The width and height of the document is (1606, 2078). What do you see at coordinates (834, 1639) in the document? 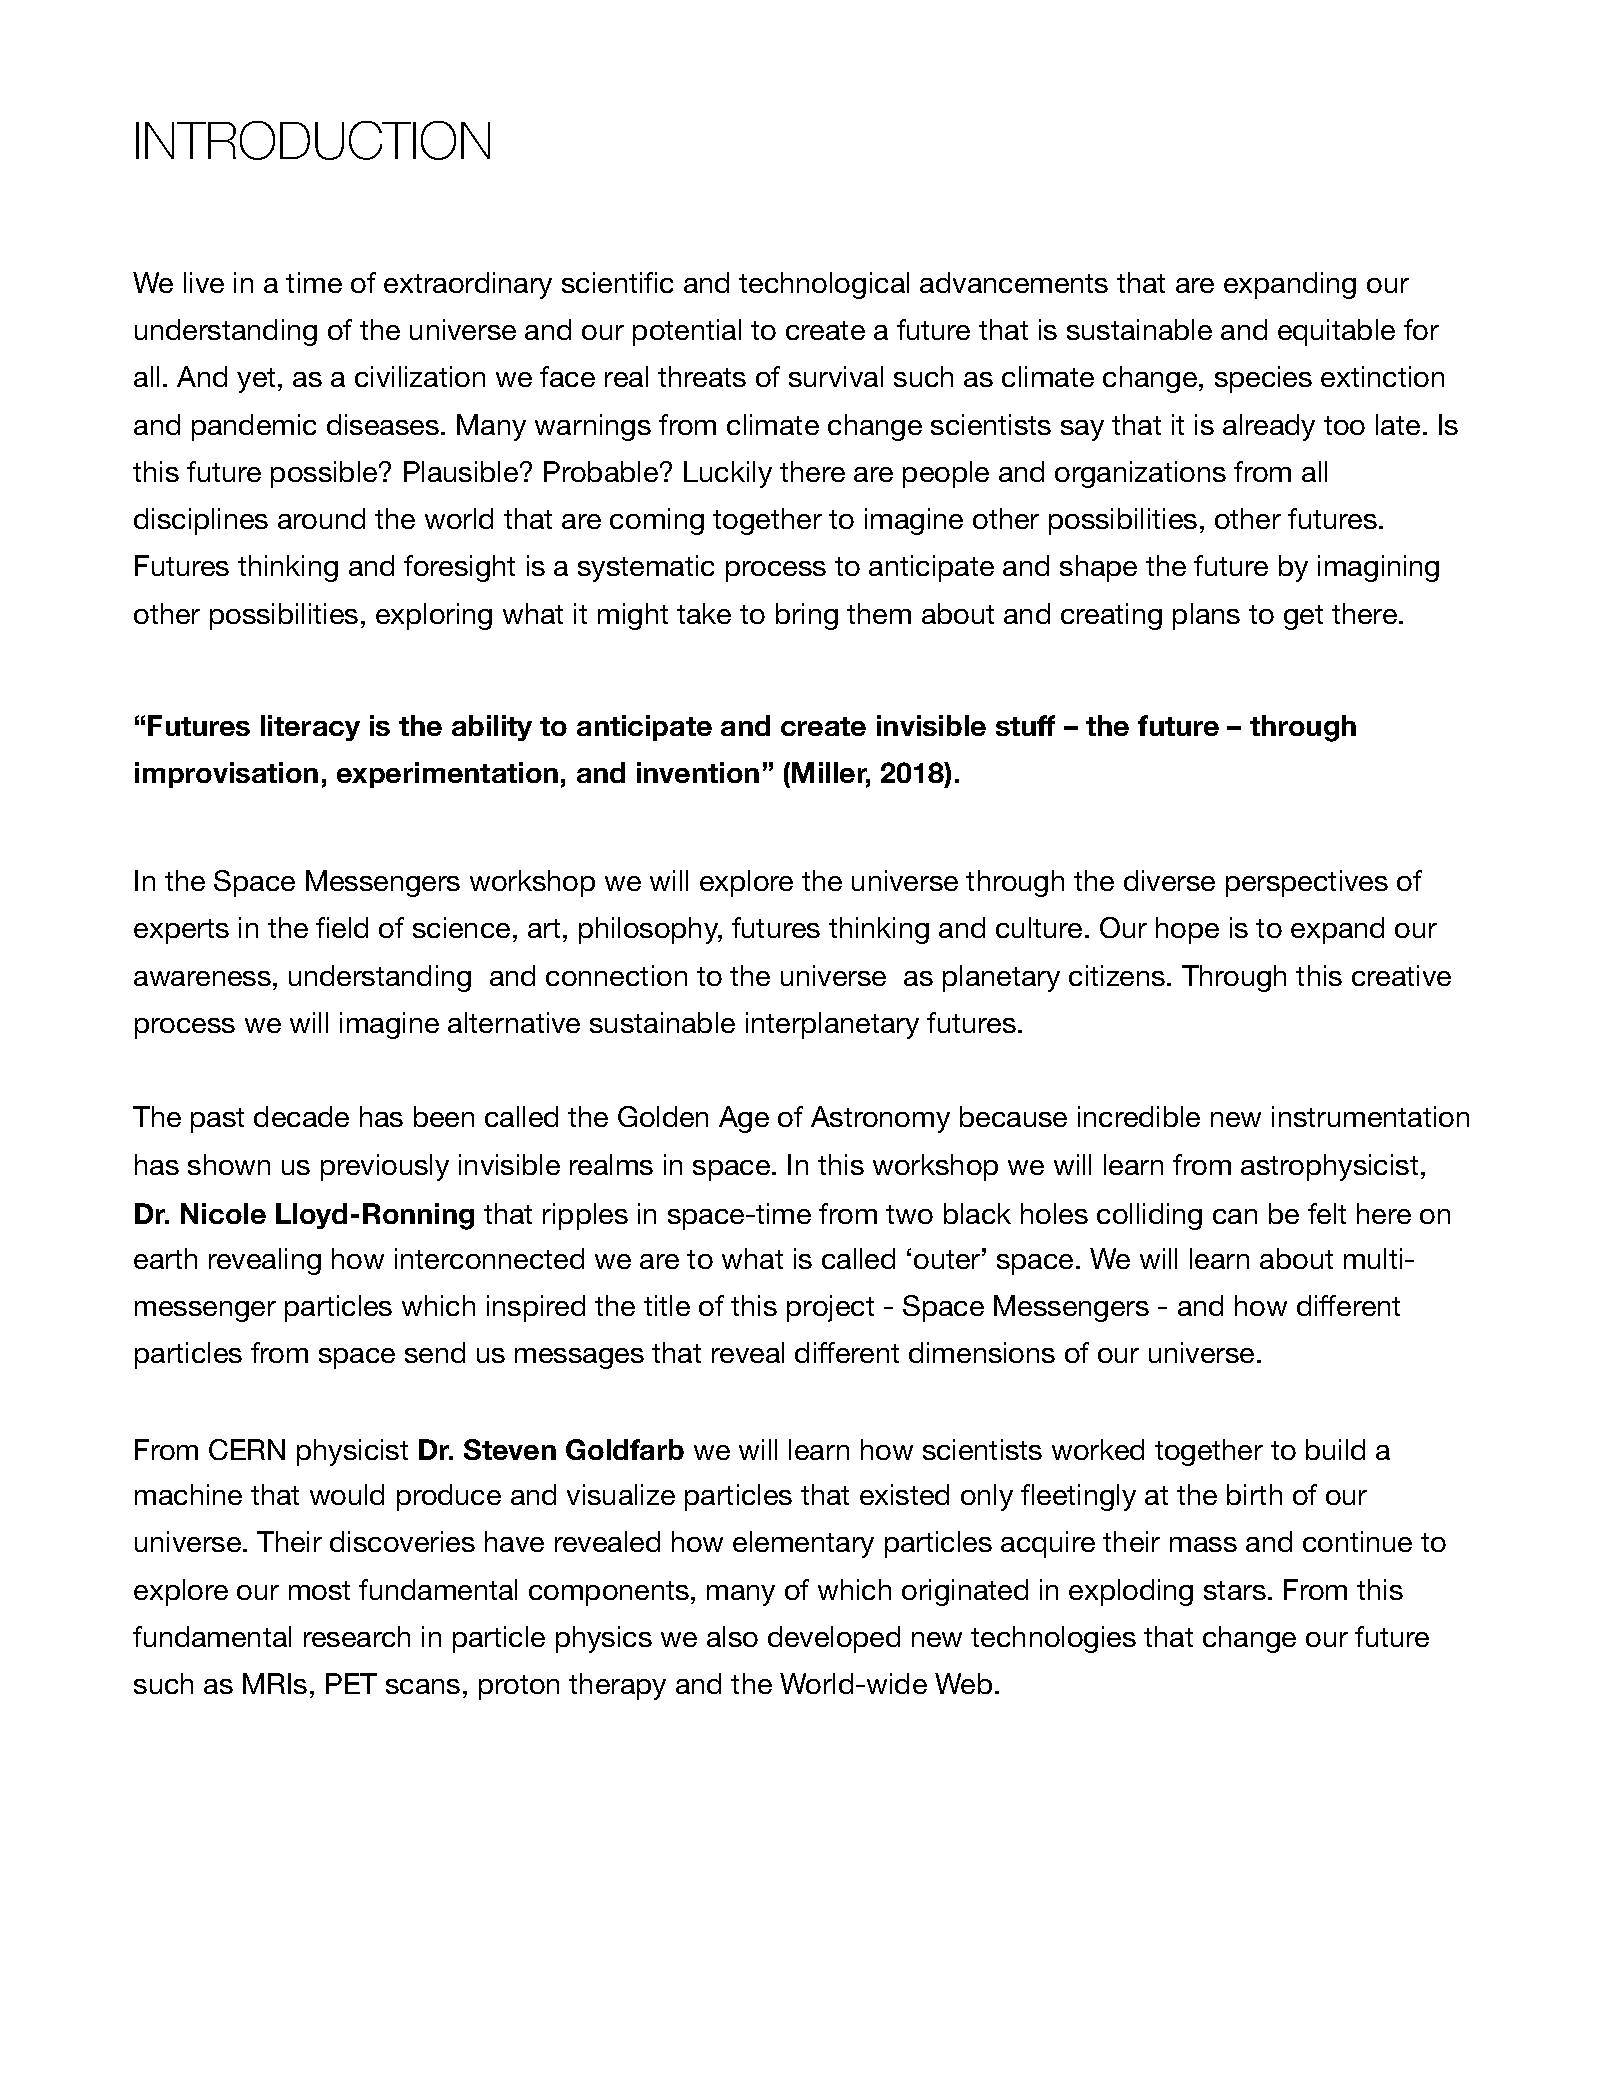
I see `developed` at bounding box center [834, 1639].
